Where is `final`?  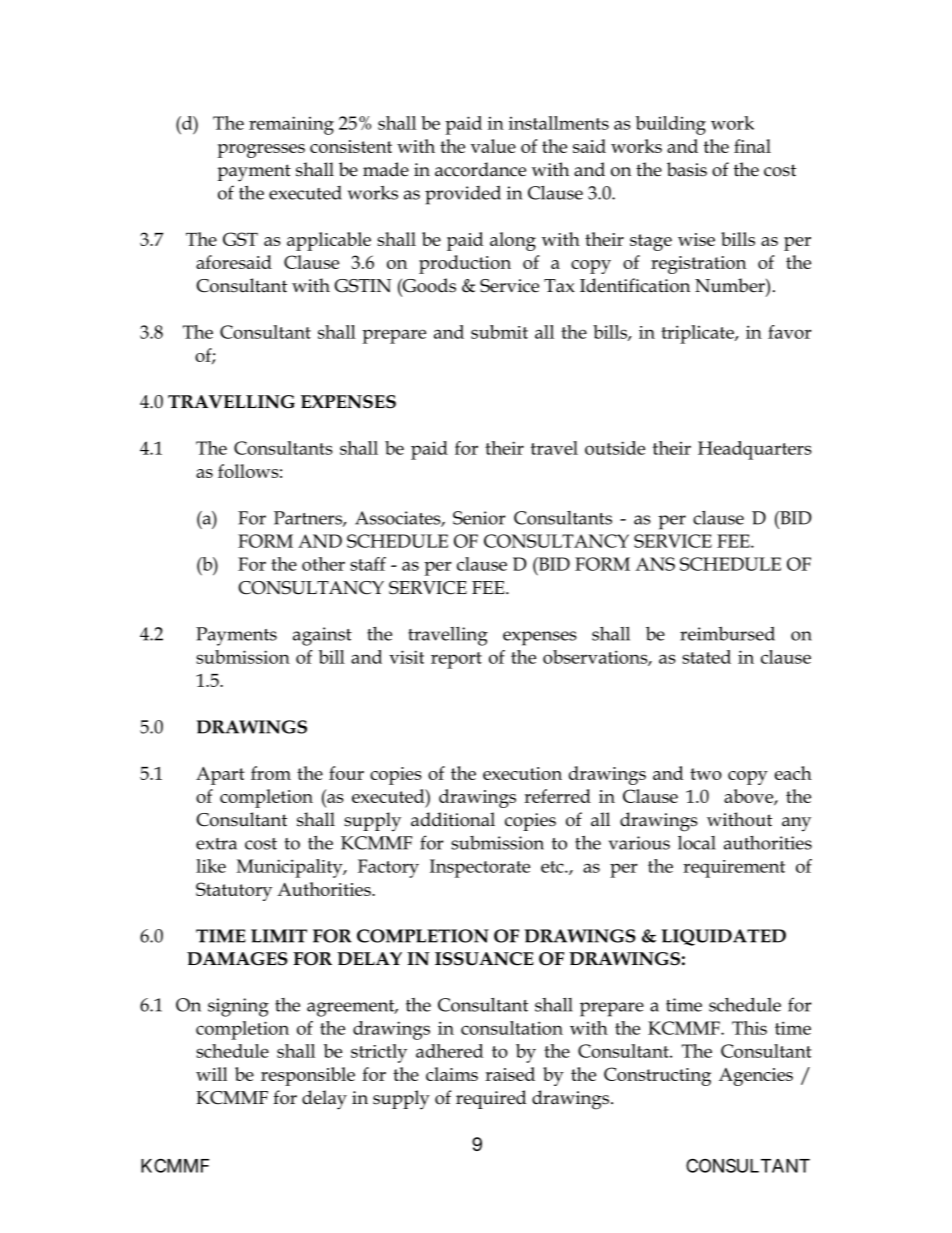 final is located at coordinates (752, 146).
